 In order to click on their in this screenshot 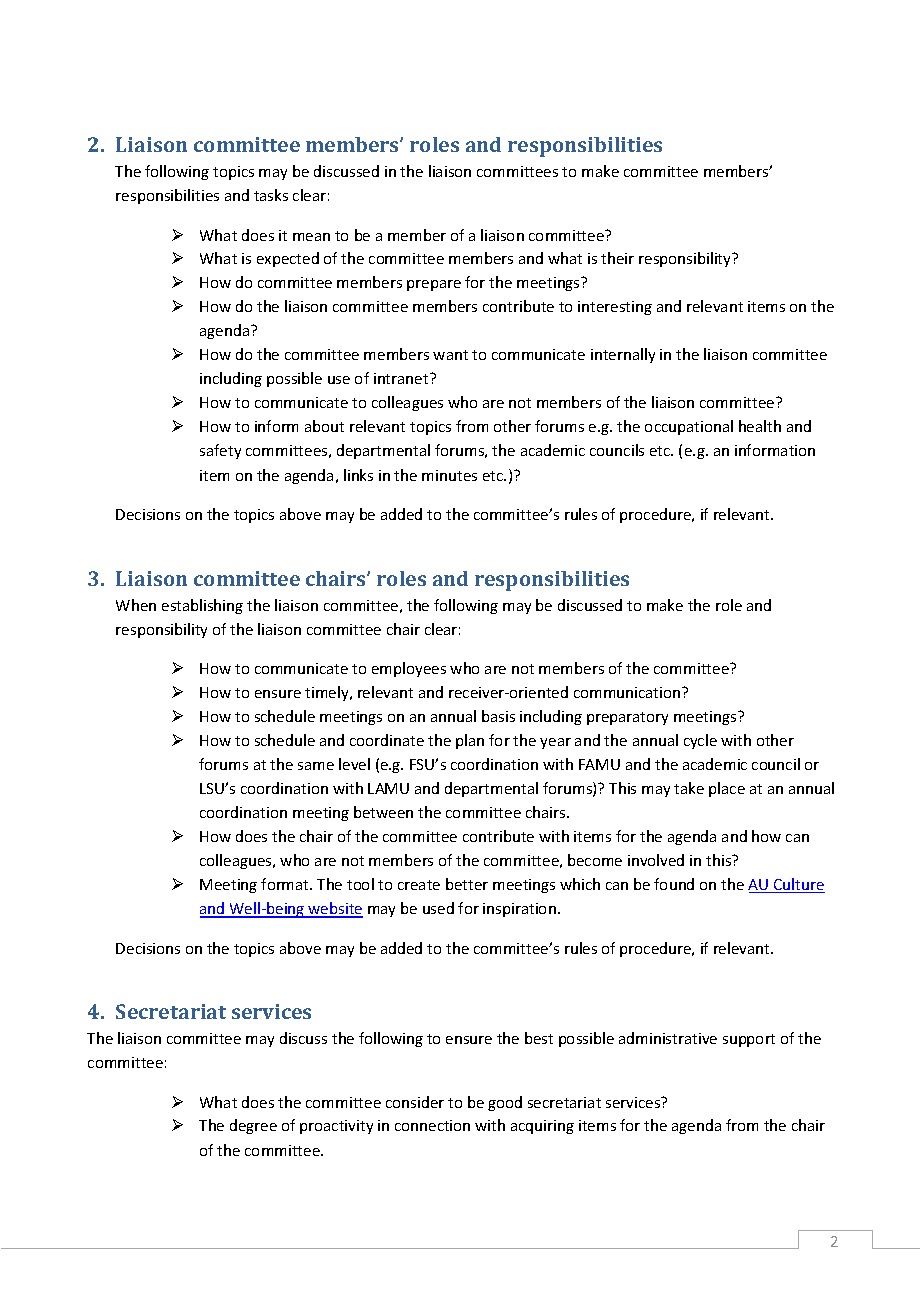, I will do `click(617, 258)`.
